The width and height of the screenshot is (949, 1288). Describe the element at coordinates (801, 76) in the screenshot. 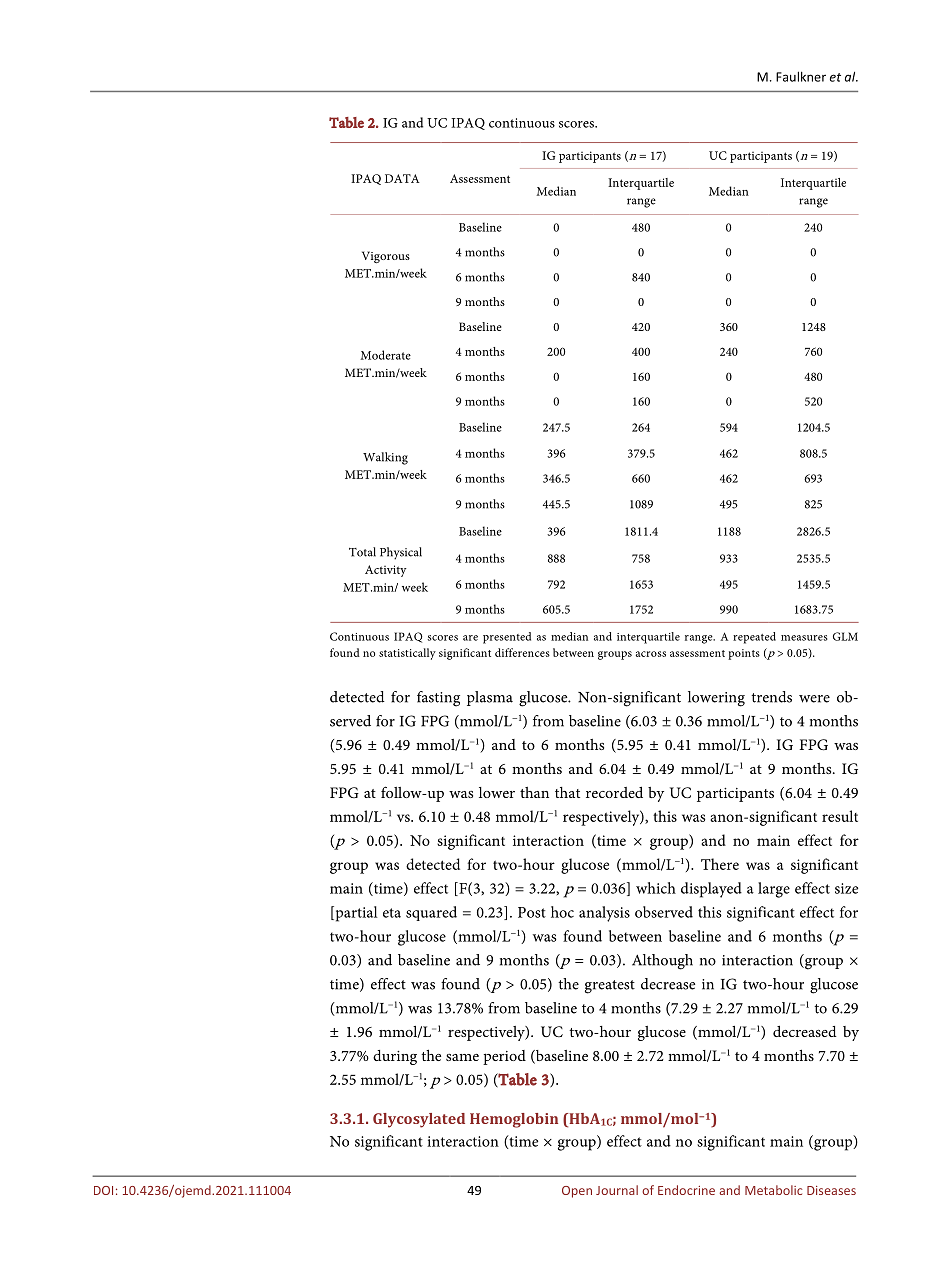

I see `Faulkner` at that location.
